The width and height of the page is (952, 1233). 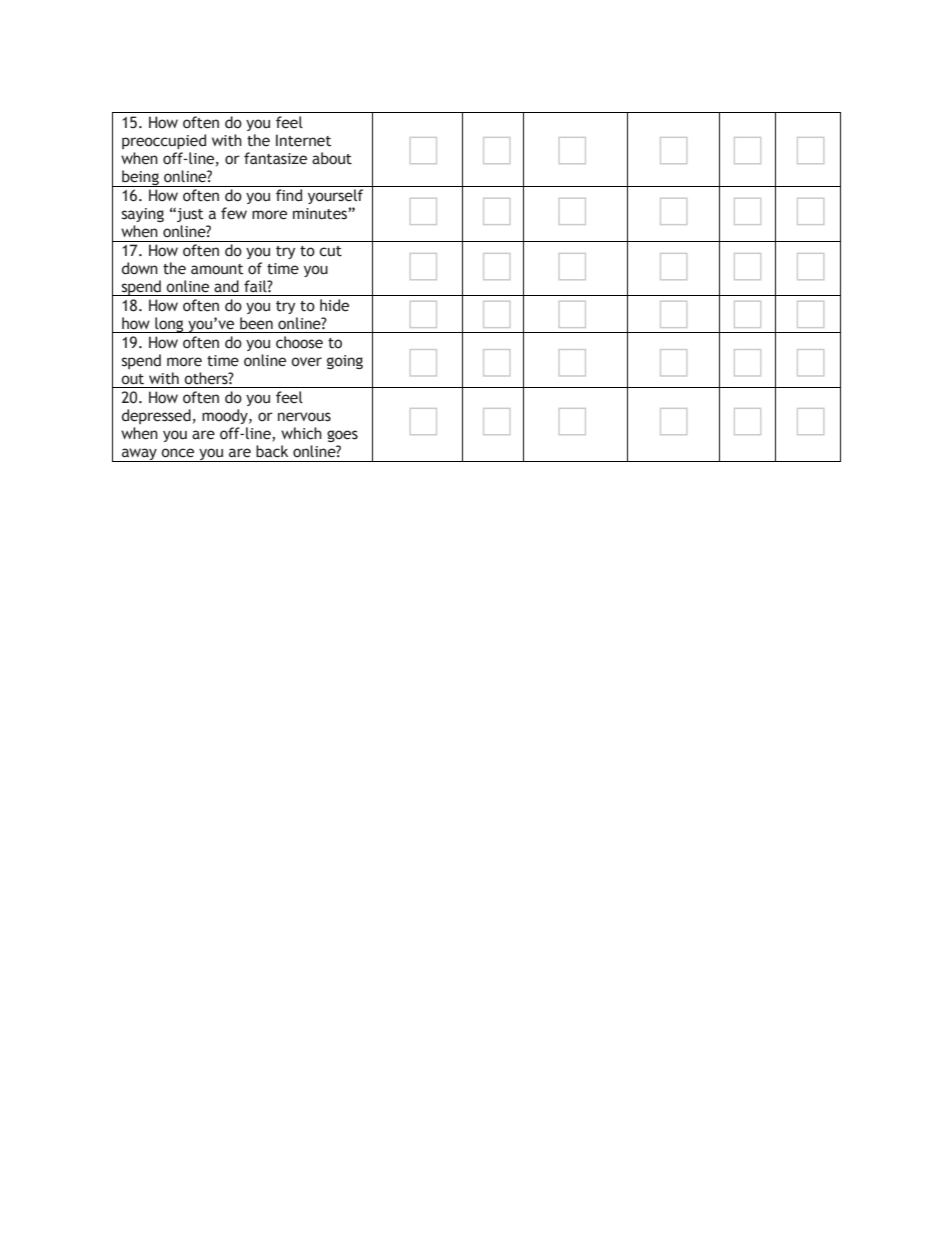 What do you see at coordinates (169, 325) in the page?
I see `long` at bounding box center [169, 325].
